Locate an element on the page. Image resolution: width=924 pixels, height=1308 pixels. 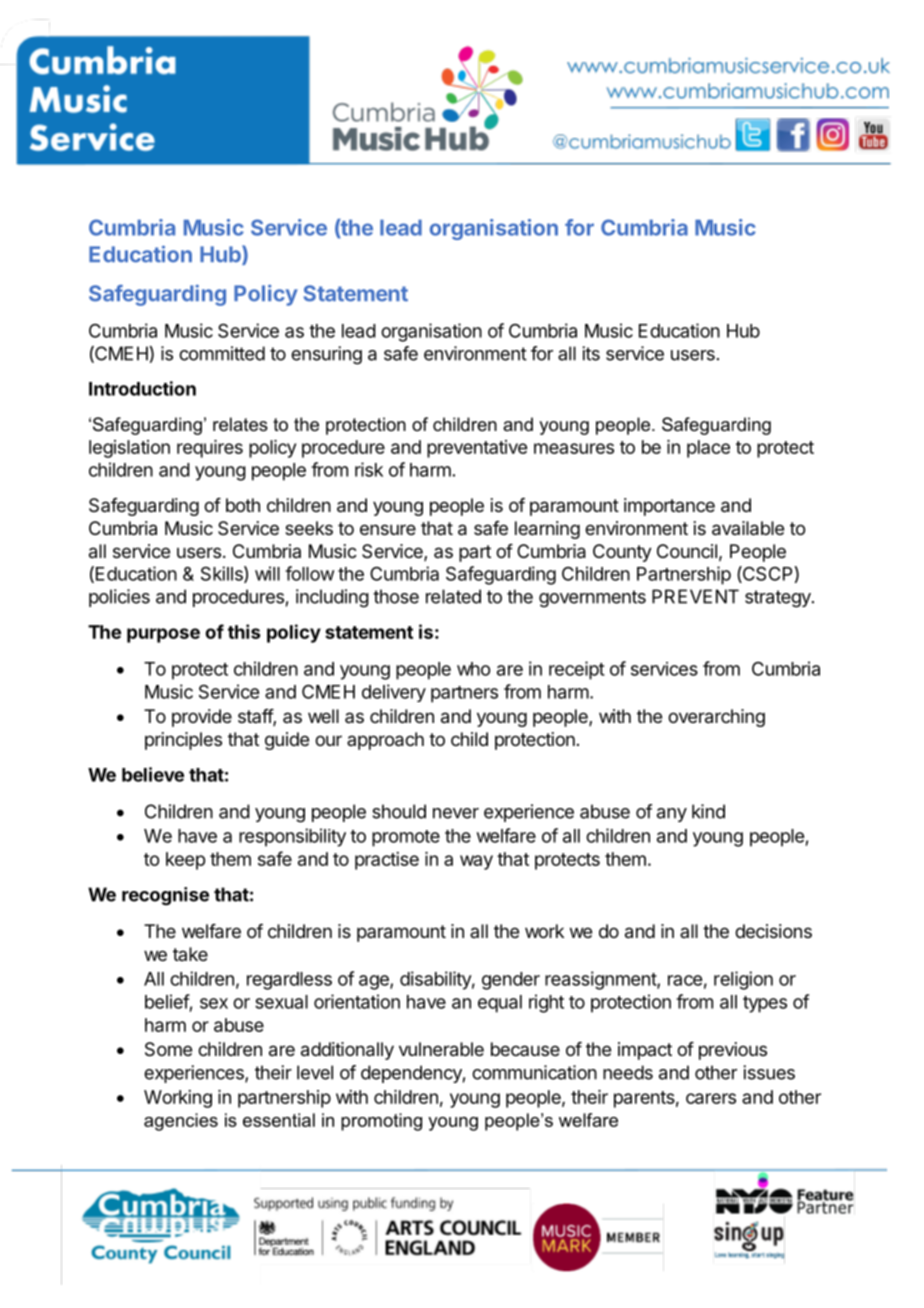
any is located at coordinates (672, 815).
